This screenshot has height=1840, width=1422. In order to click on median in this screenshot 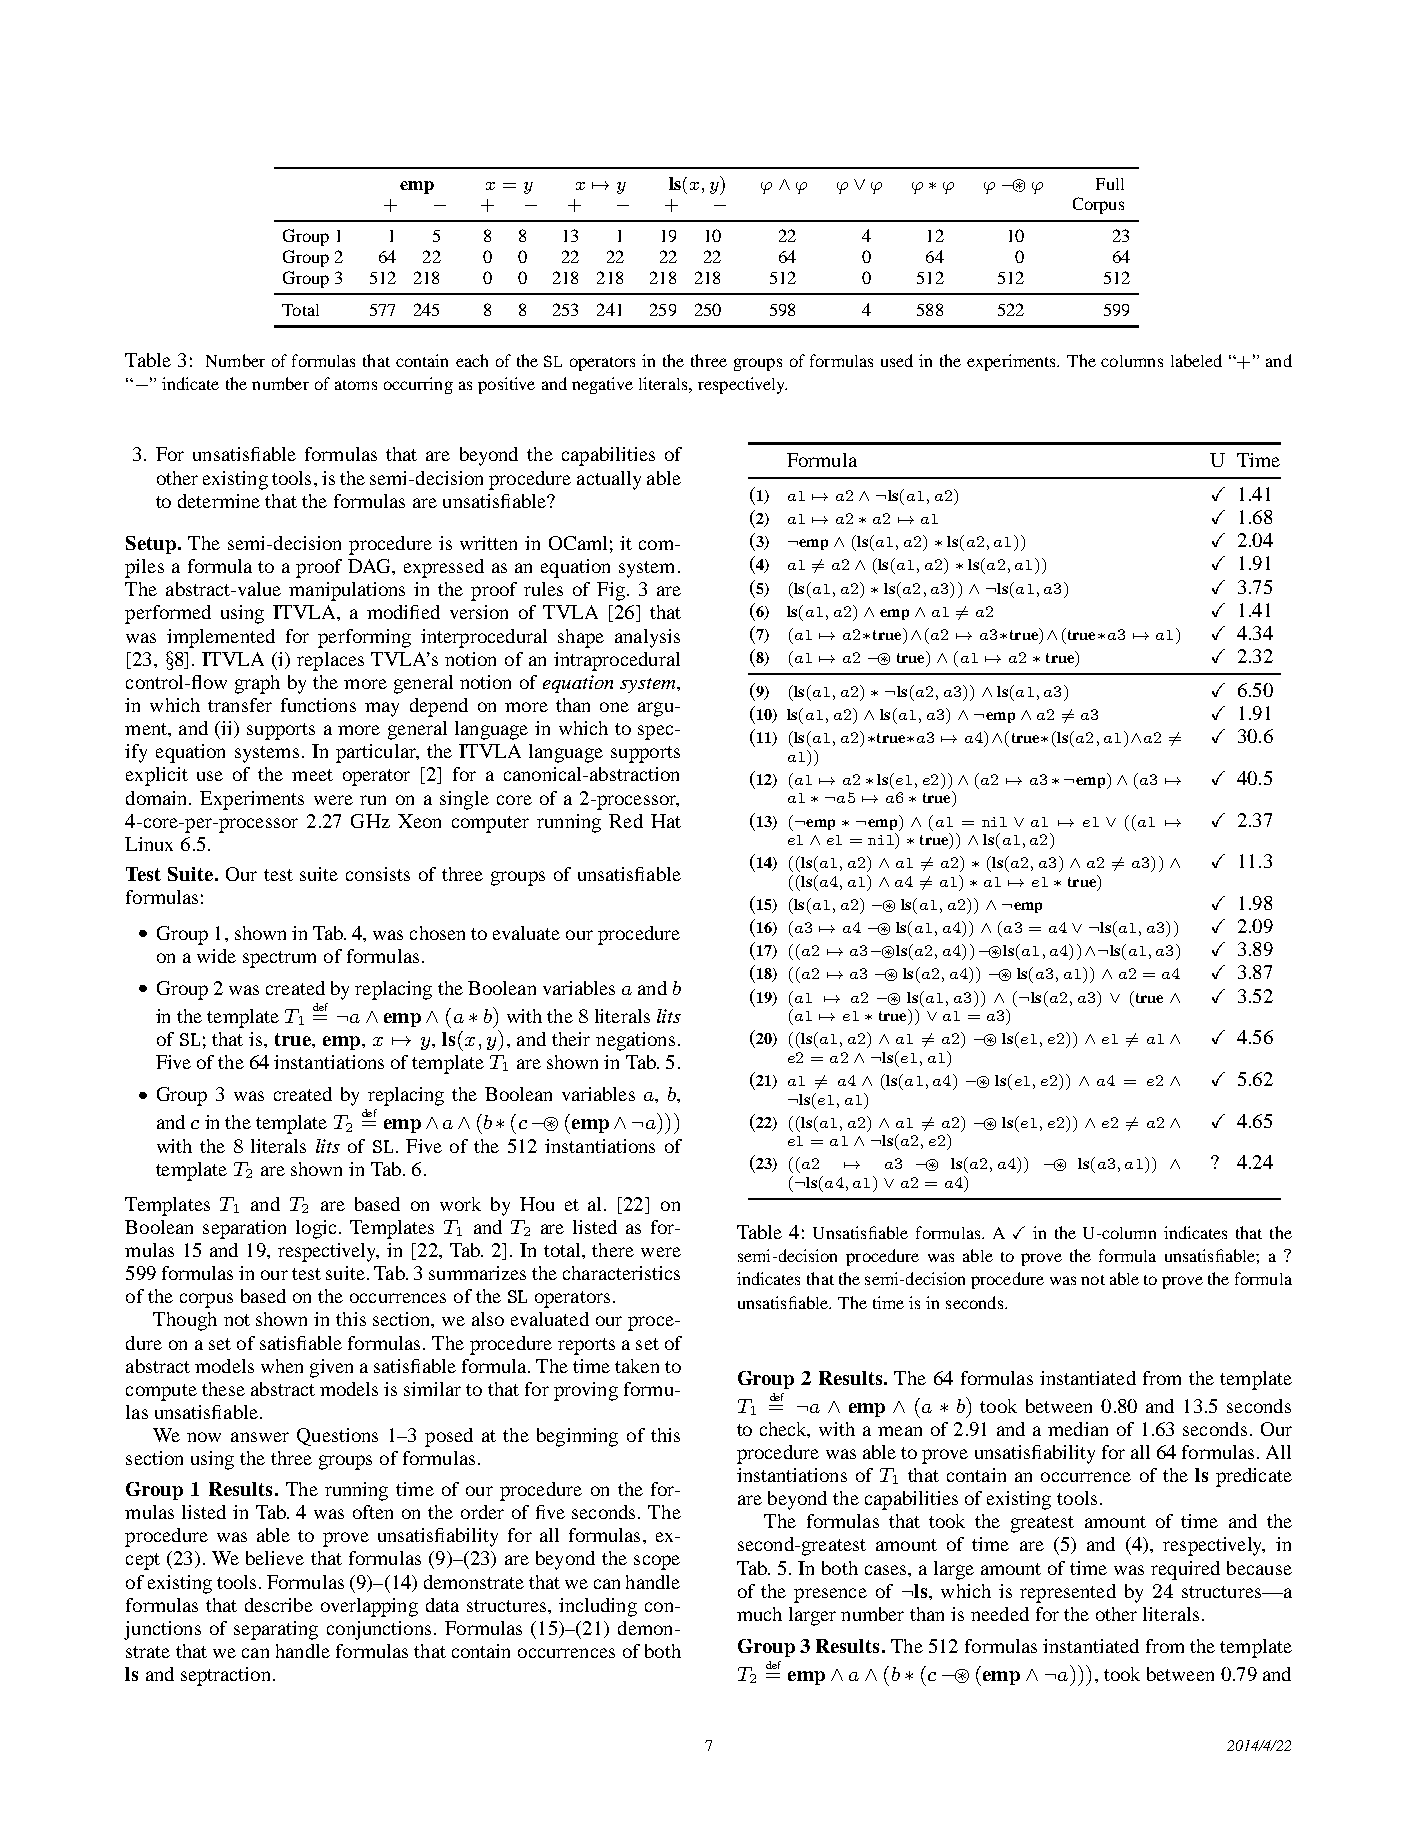, I will do `click(1078, 1429)`.
